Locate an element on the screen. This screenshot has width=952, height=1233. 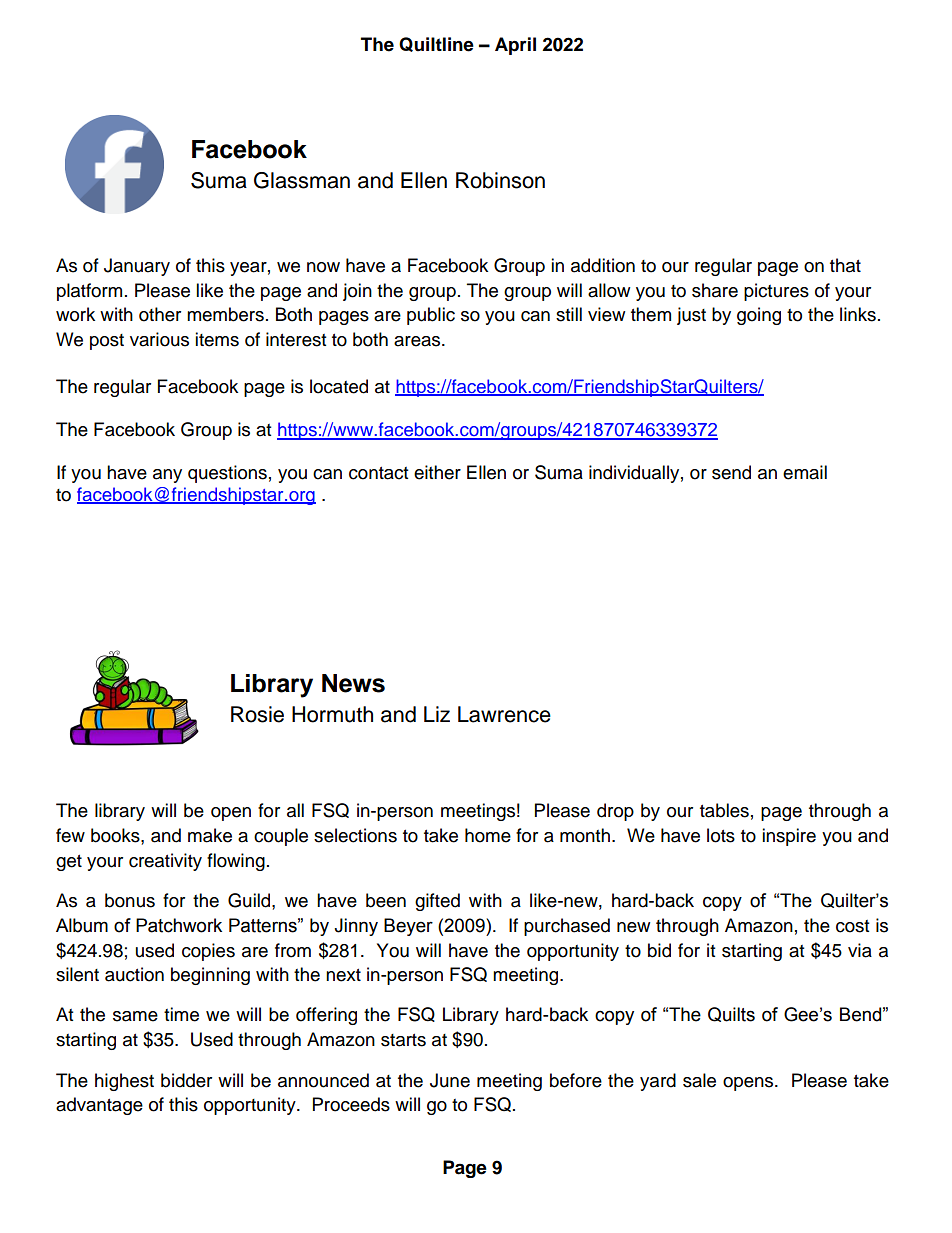
public is located at coordinates (431, 316).
